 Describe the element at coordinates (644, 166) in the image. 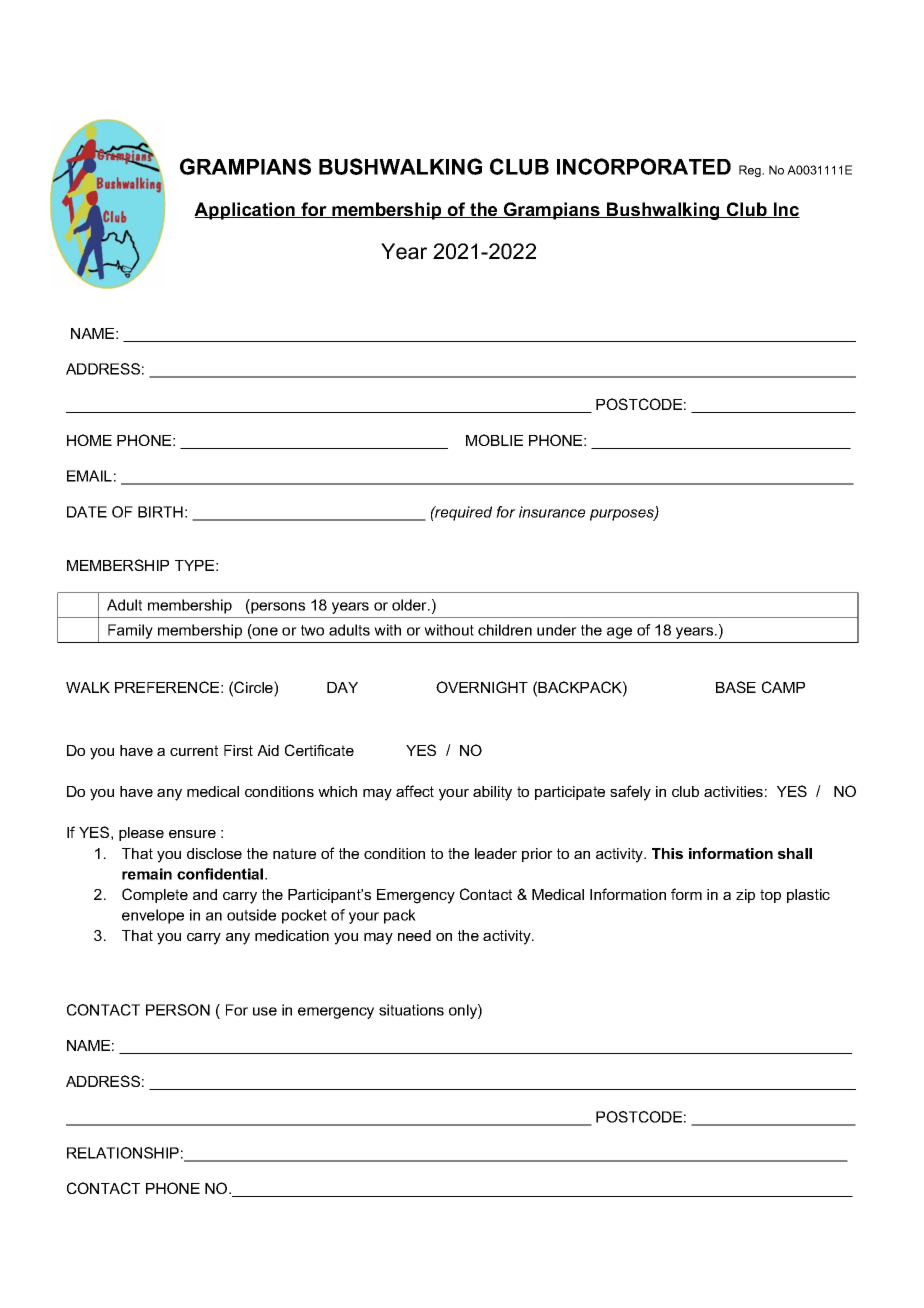

I see `INCORPORATED` at that location.
